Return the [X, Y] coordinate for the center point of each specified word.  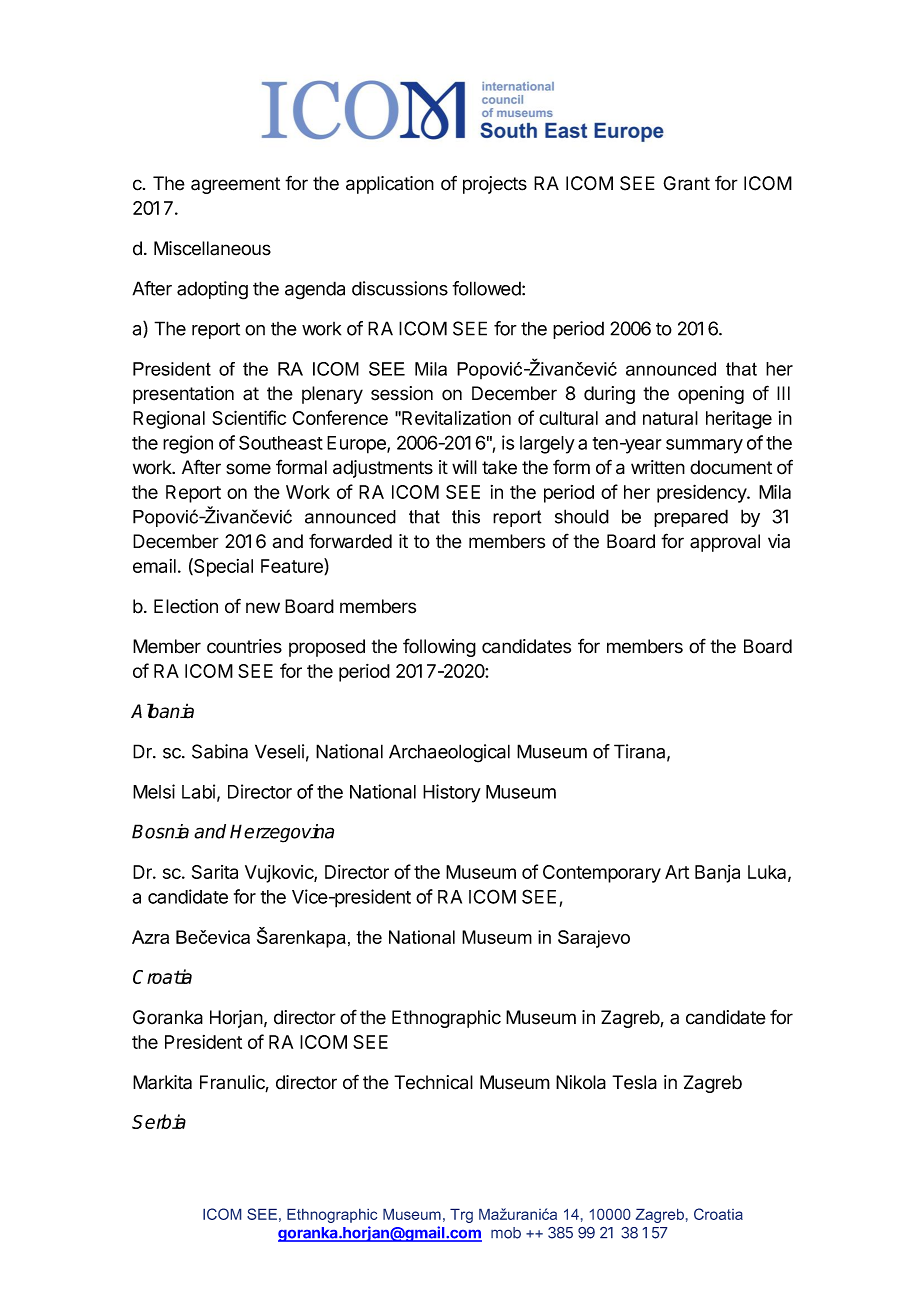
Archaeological [449, 753]
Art [677, 872]
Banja [717, 874]
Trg [461, 1215]
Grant [686, 183]
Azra [150, 937]
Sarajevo [594, 939]
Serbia [159, 1121]
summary [704, 446]
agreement [235, 185]
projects [495, 185]
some [248, 469]
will [464, 467]
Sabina [220, 751]
